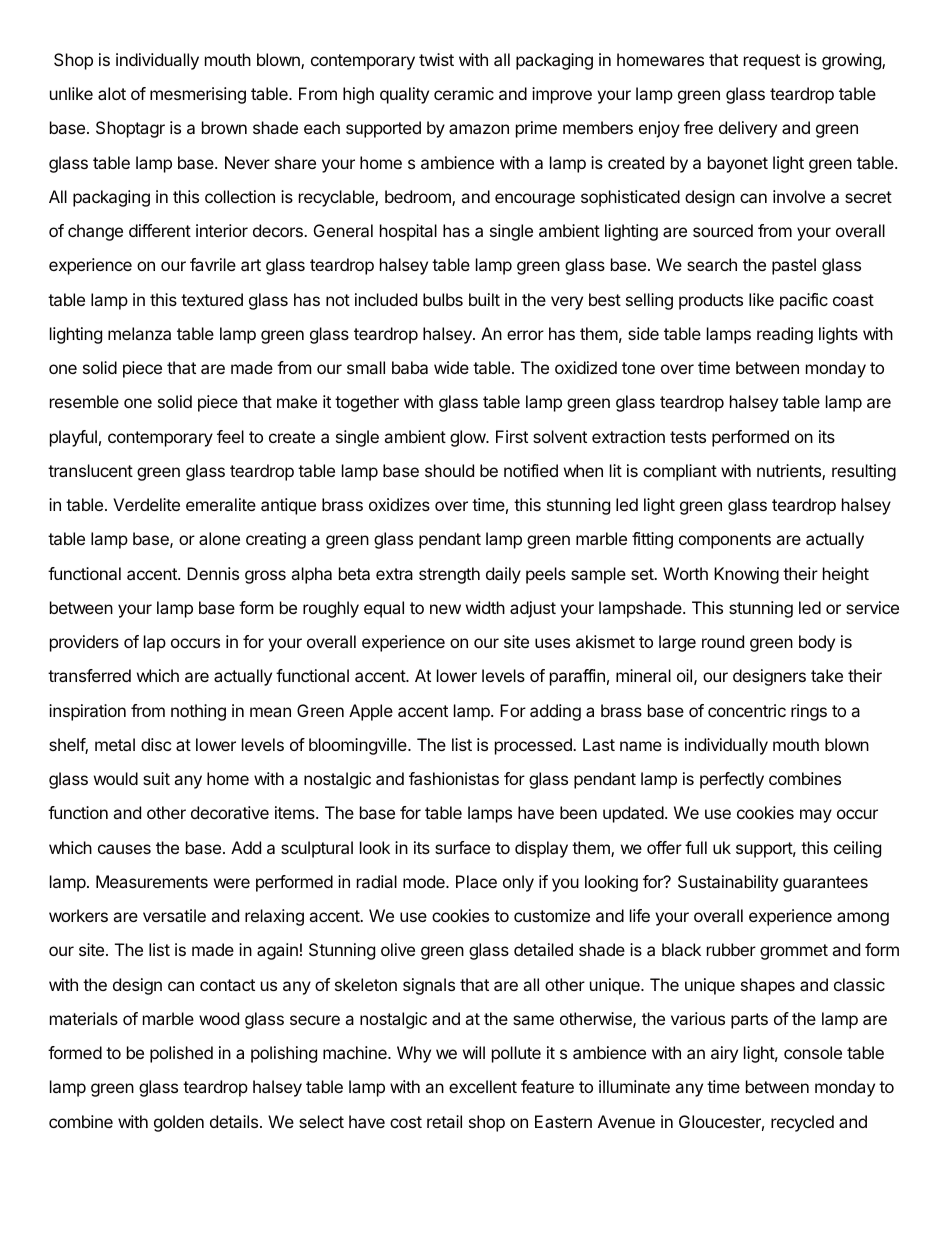 This page has width=952, height=1233. Describe the element at coordinates (156, 744) in the page. I see `disc` at that location.
